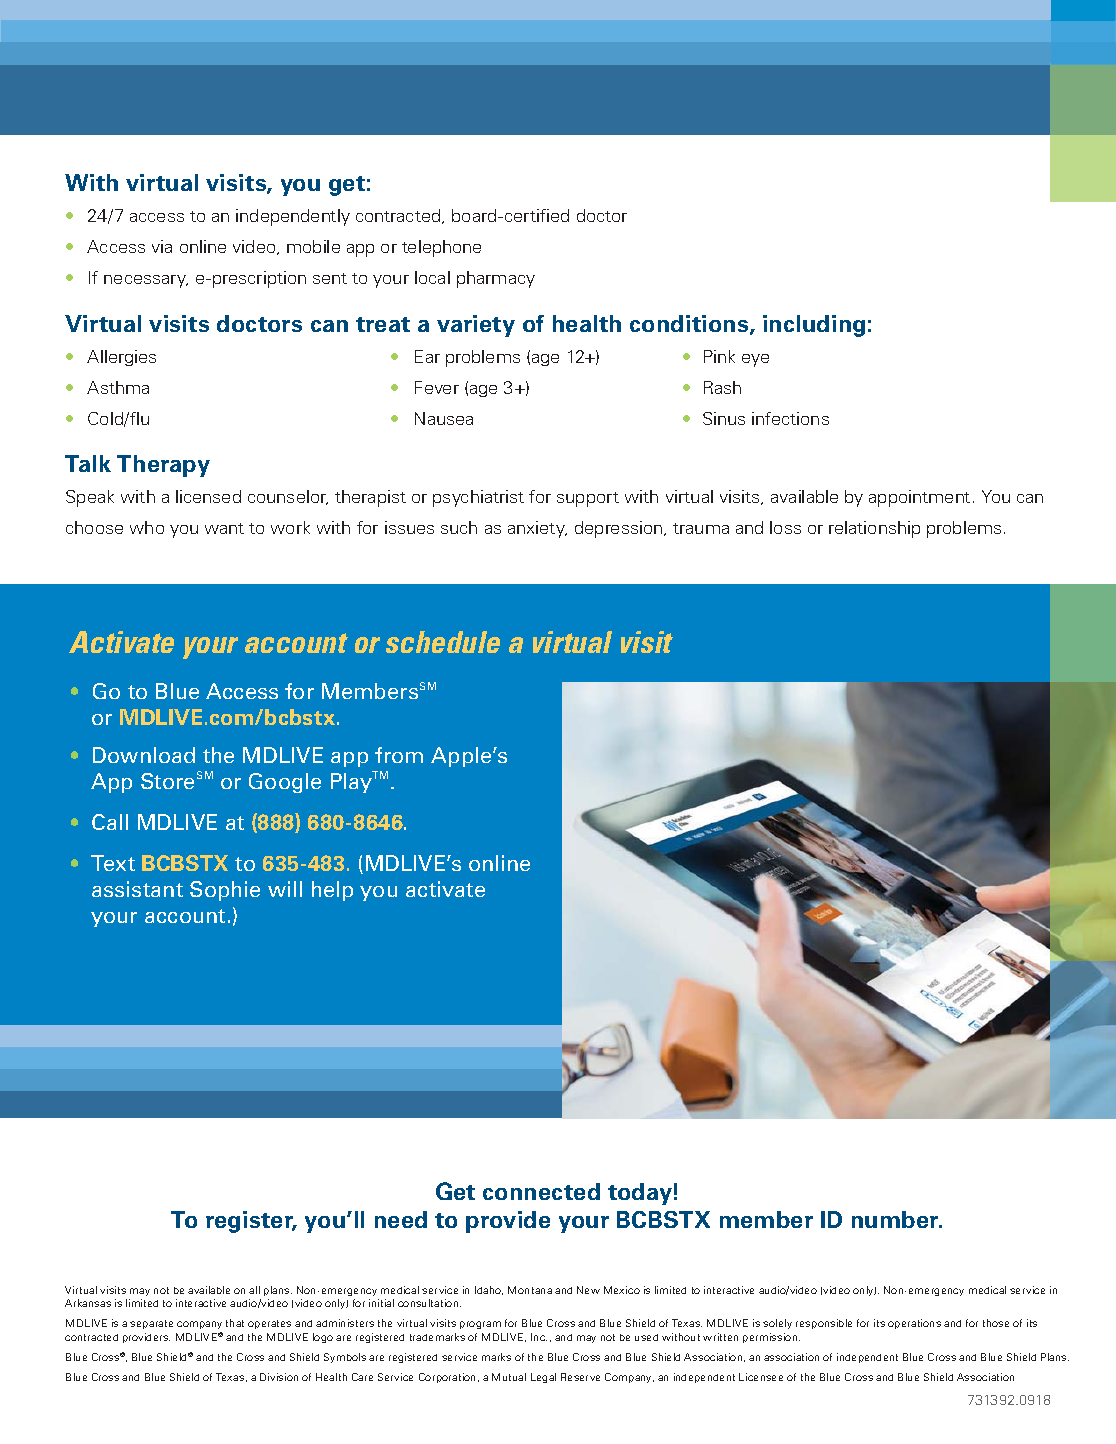 The width and height of the image is (1116, 1444). I want to click on necessary, so click(146, 281).
